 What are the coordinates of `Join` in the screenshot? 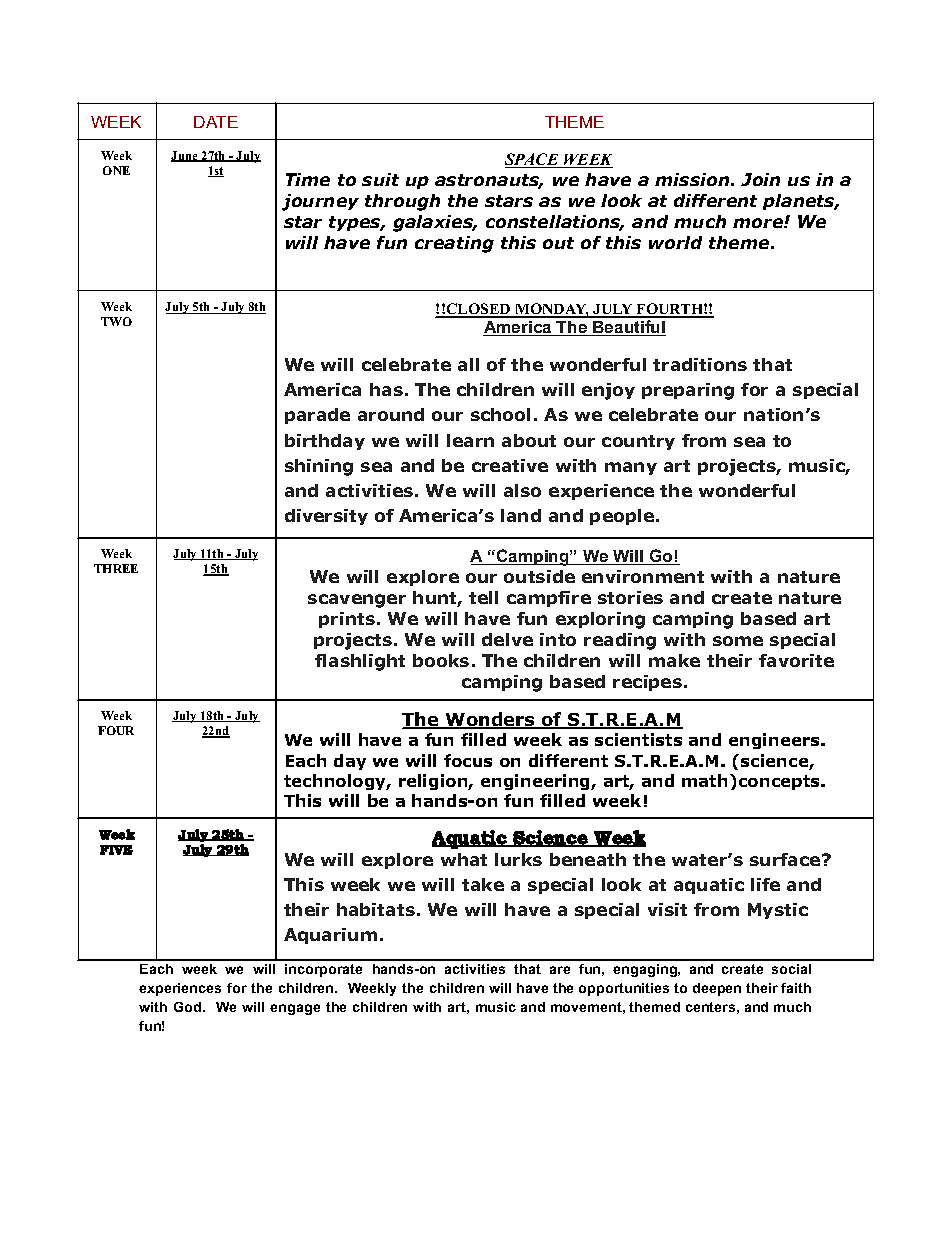 It's located at (760, 179).
